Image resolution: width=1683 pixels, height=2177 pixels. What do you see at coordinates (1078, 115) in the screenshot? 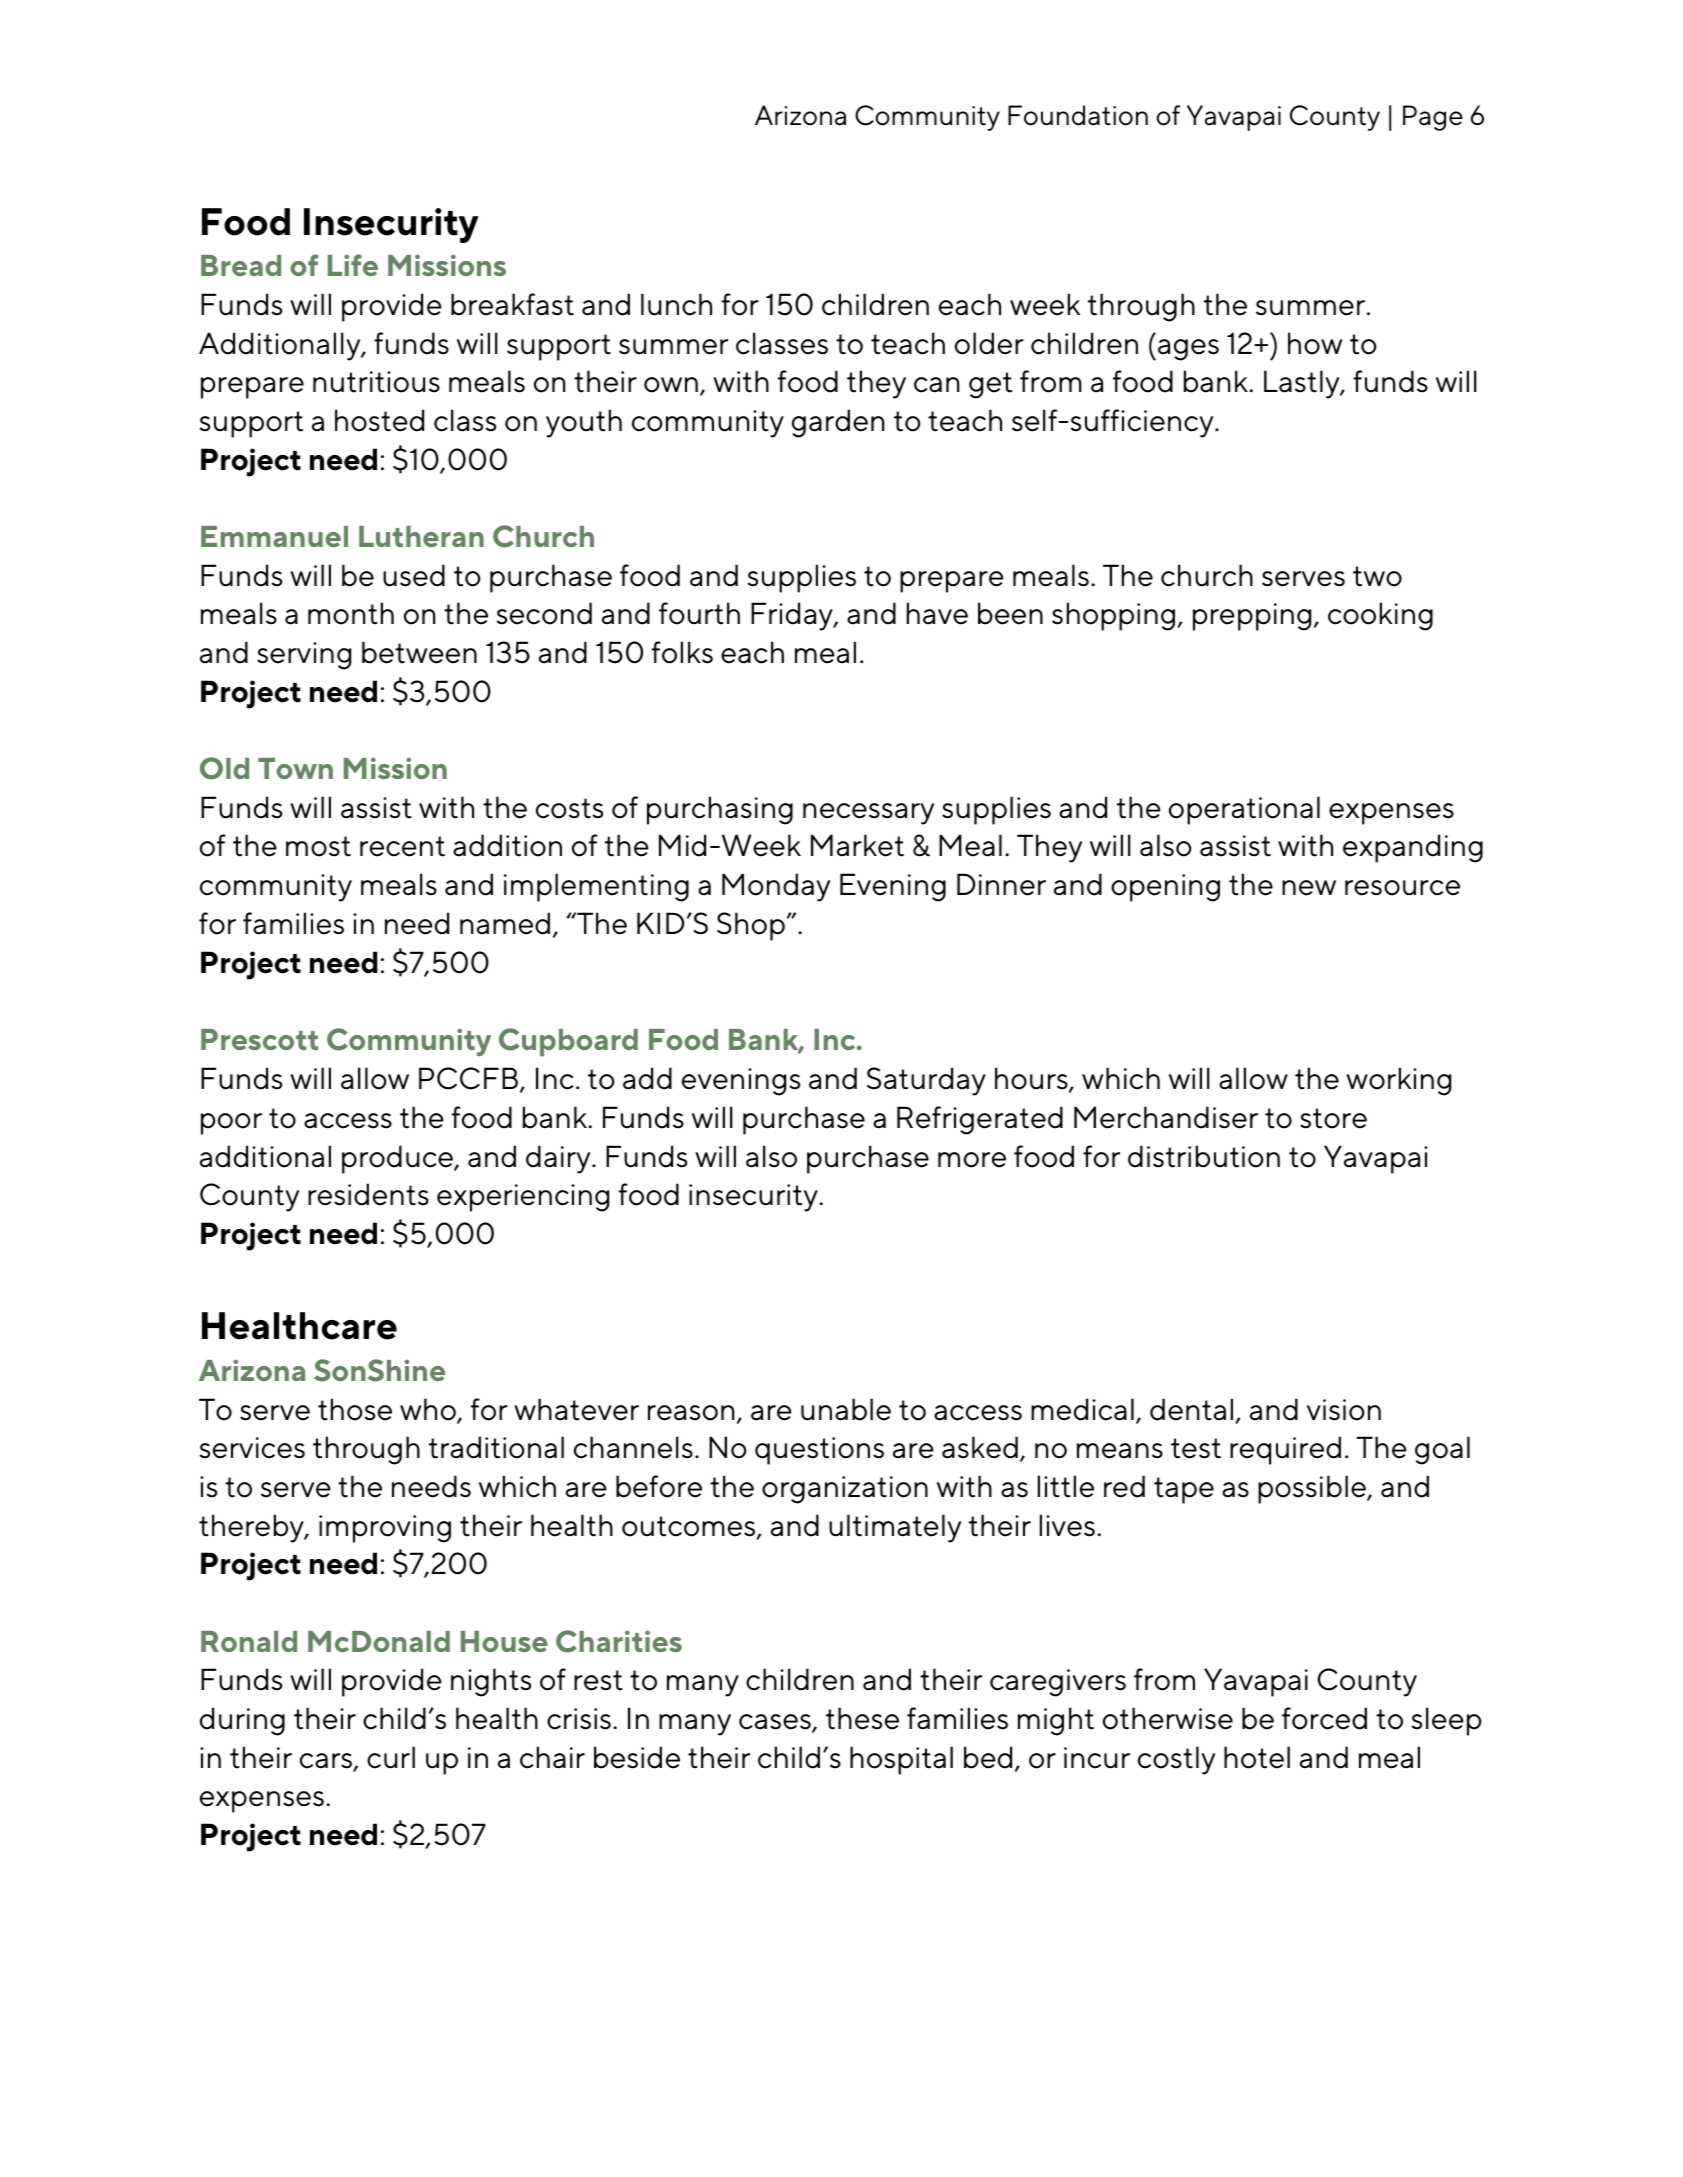
I see `Foundation` at bounding box center [1078, 115].
